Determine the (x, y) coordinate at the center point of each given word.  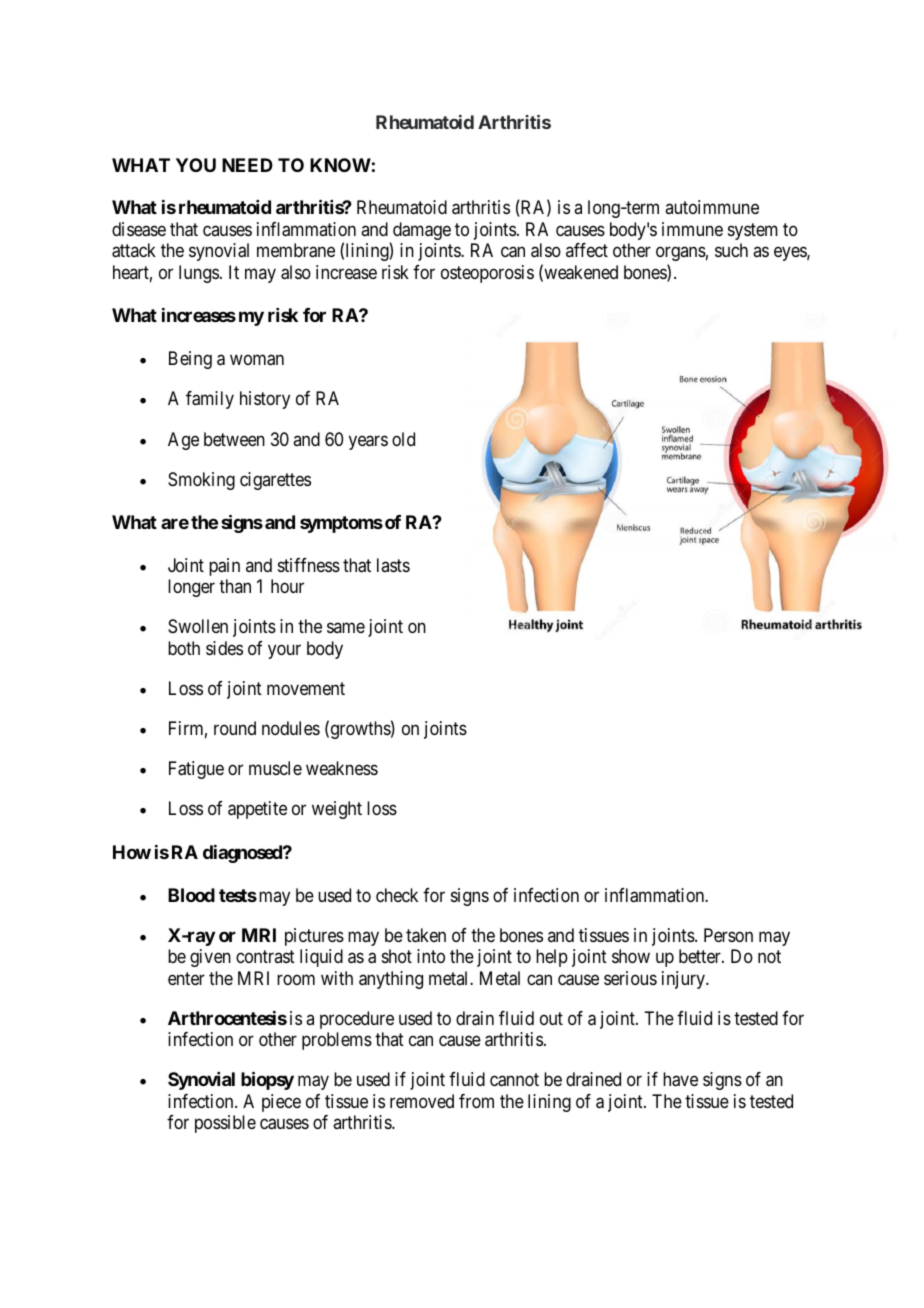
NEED (247, 165)
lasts (393, 565)
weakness (342, 768)
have (680, 1079)
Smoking (201, 481)
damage (422, 231)
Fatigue (196, 770)
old (403, 439)
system (753, 231)
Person (728, 935)
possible (225, 1124)
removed (422, 1101)
